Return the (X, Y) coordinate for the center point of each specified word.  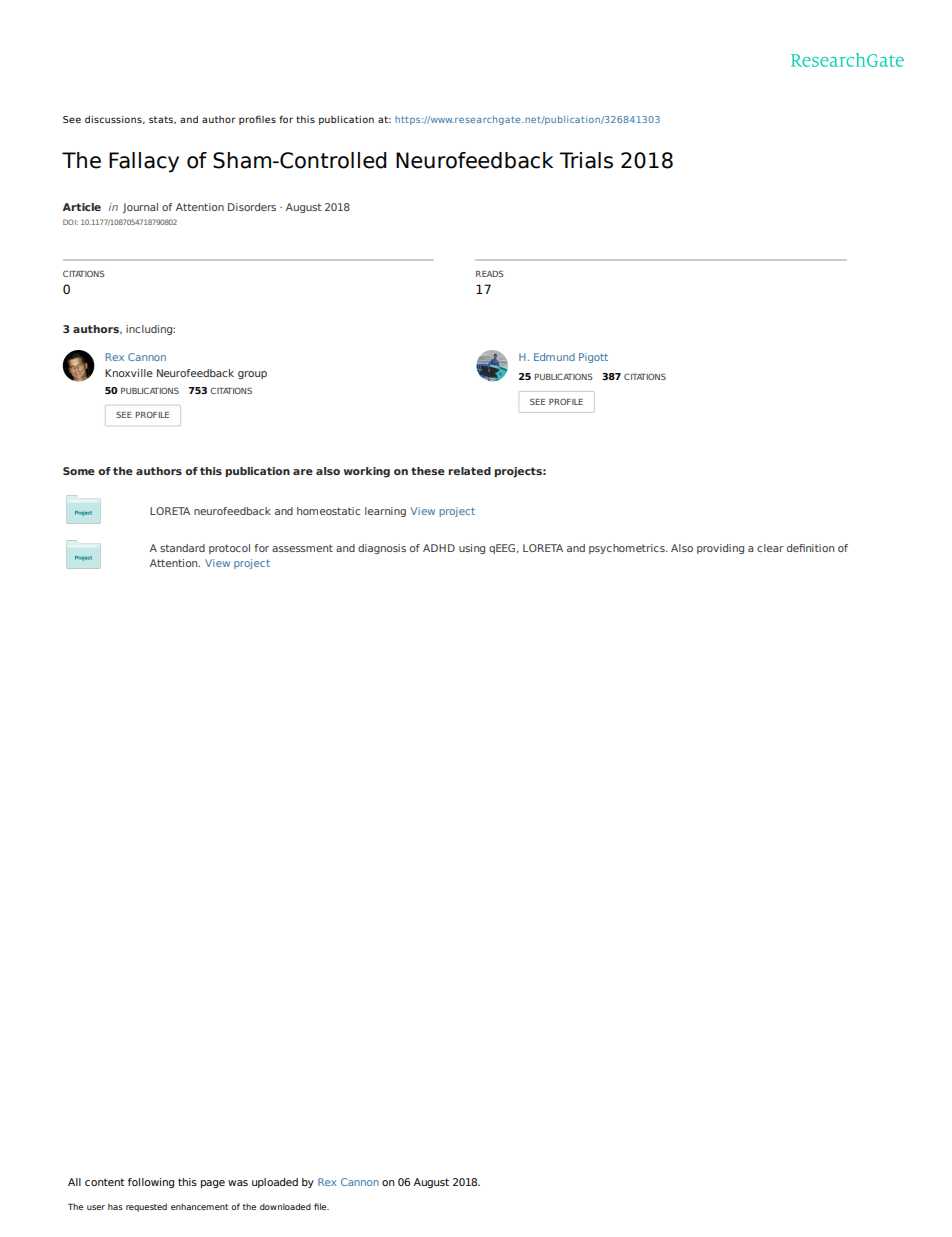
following (151, 1183)
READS (490, 273)
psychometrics (628, 549)
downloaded (285, 1206)
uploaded (275, 1183)
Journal (140, 208)
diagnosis (382, 549)
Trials (586, 160)
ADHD (439, 548)
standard (182, 548)
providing (720, 549)
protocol (229, 549)
